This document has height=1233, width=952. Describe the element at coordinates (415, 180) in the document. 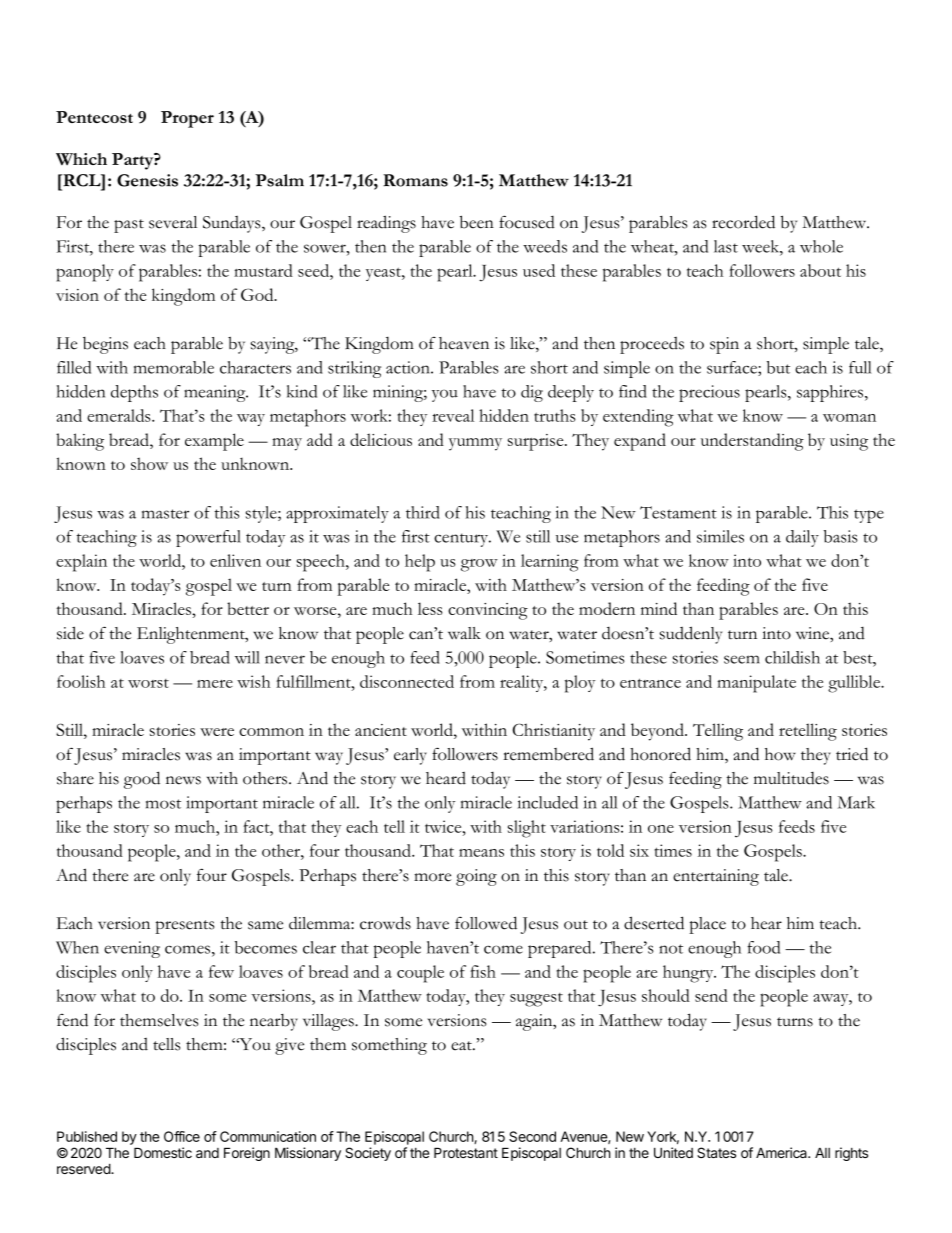

I see `Romans` at that location.
